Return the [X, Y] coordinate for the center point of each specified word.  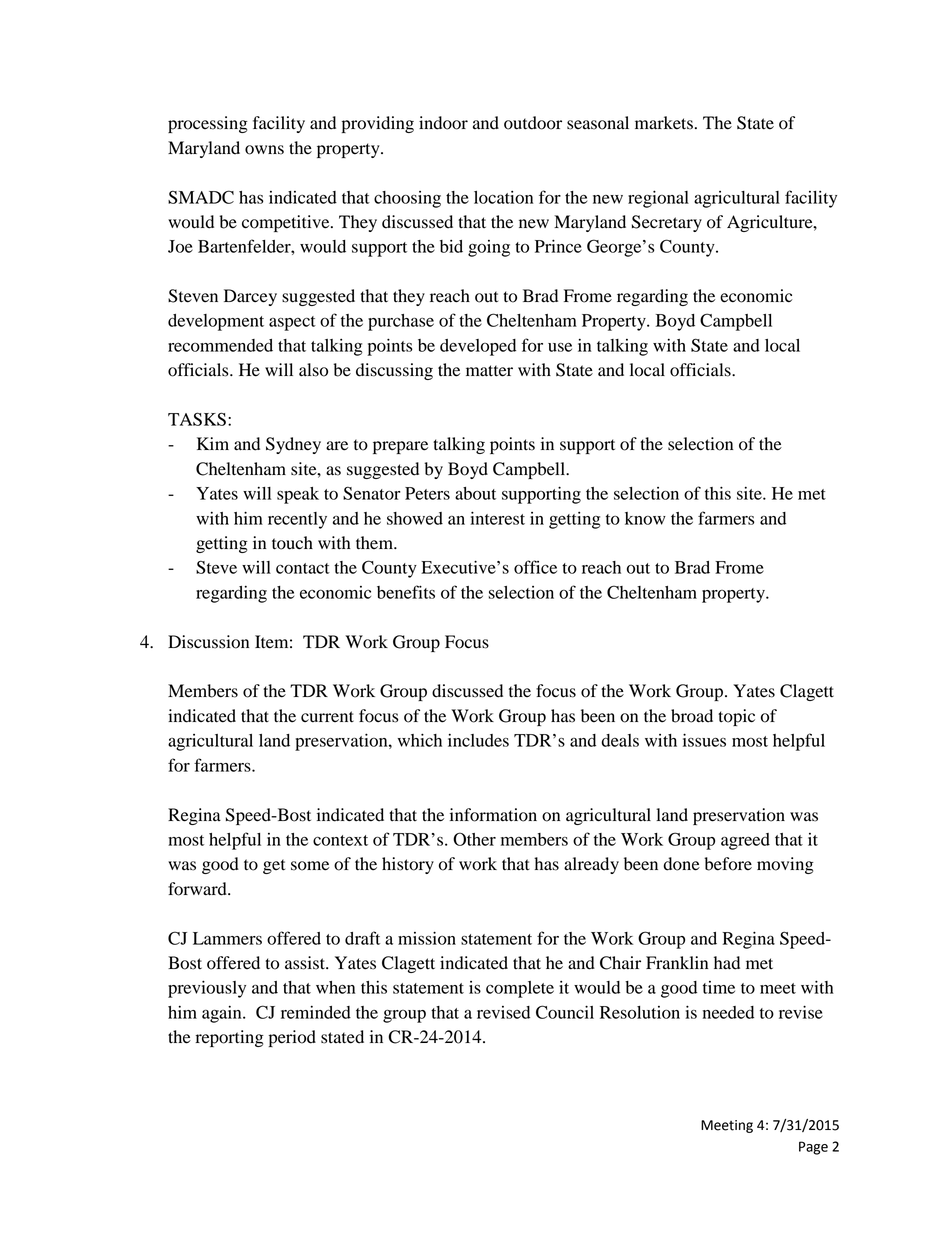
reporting [230, 1038]
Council [565, 1012]
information [493, 815]
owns [264, 150]
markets [664, 123]
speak [298, 495]
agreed [745, 841]
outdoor [533, 123]
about [475, 493]
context [340, 840]
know [645, 518]
